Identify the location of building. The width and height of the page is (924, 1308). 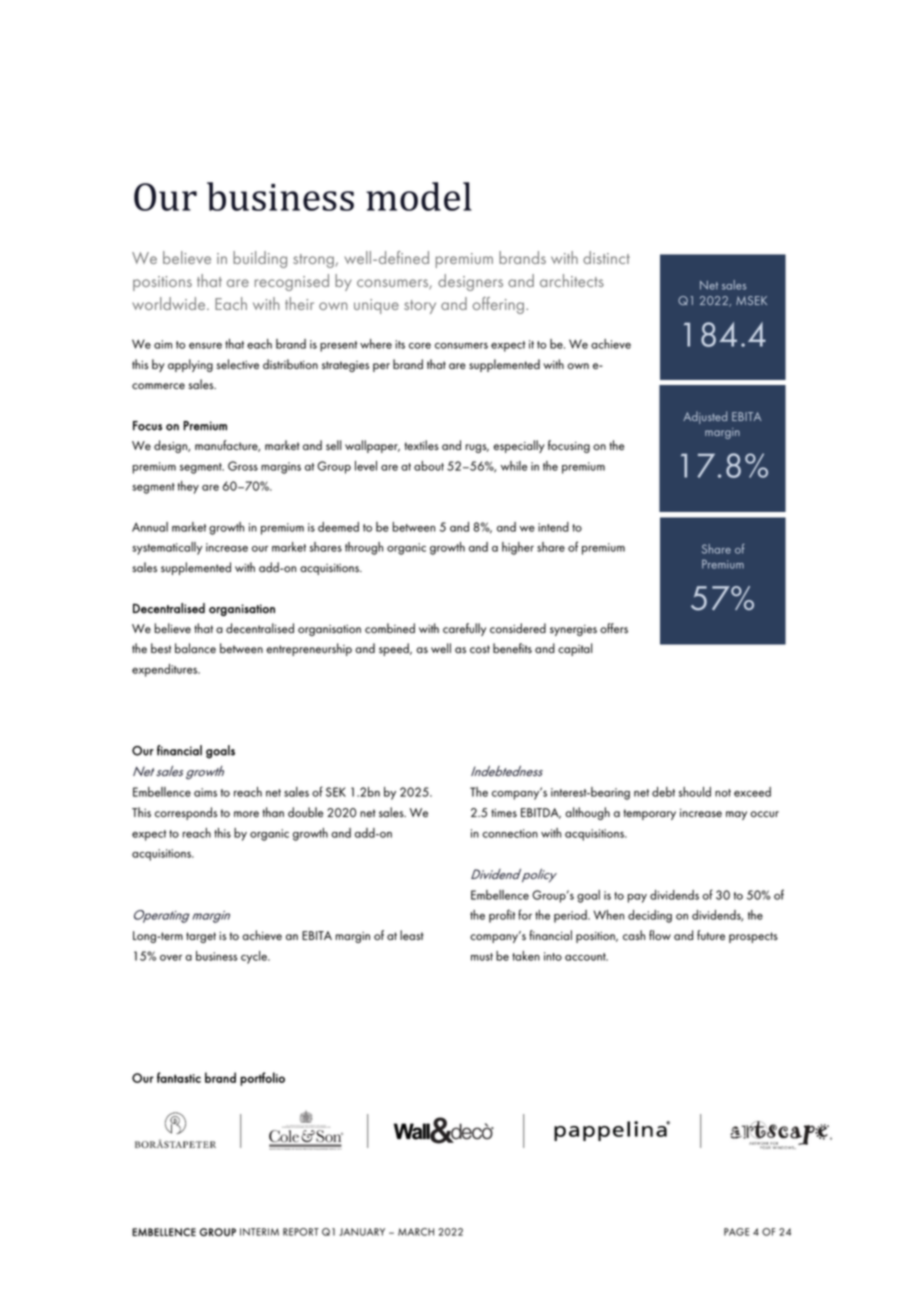
(260, 259).
